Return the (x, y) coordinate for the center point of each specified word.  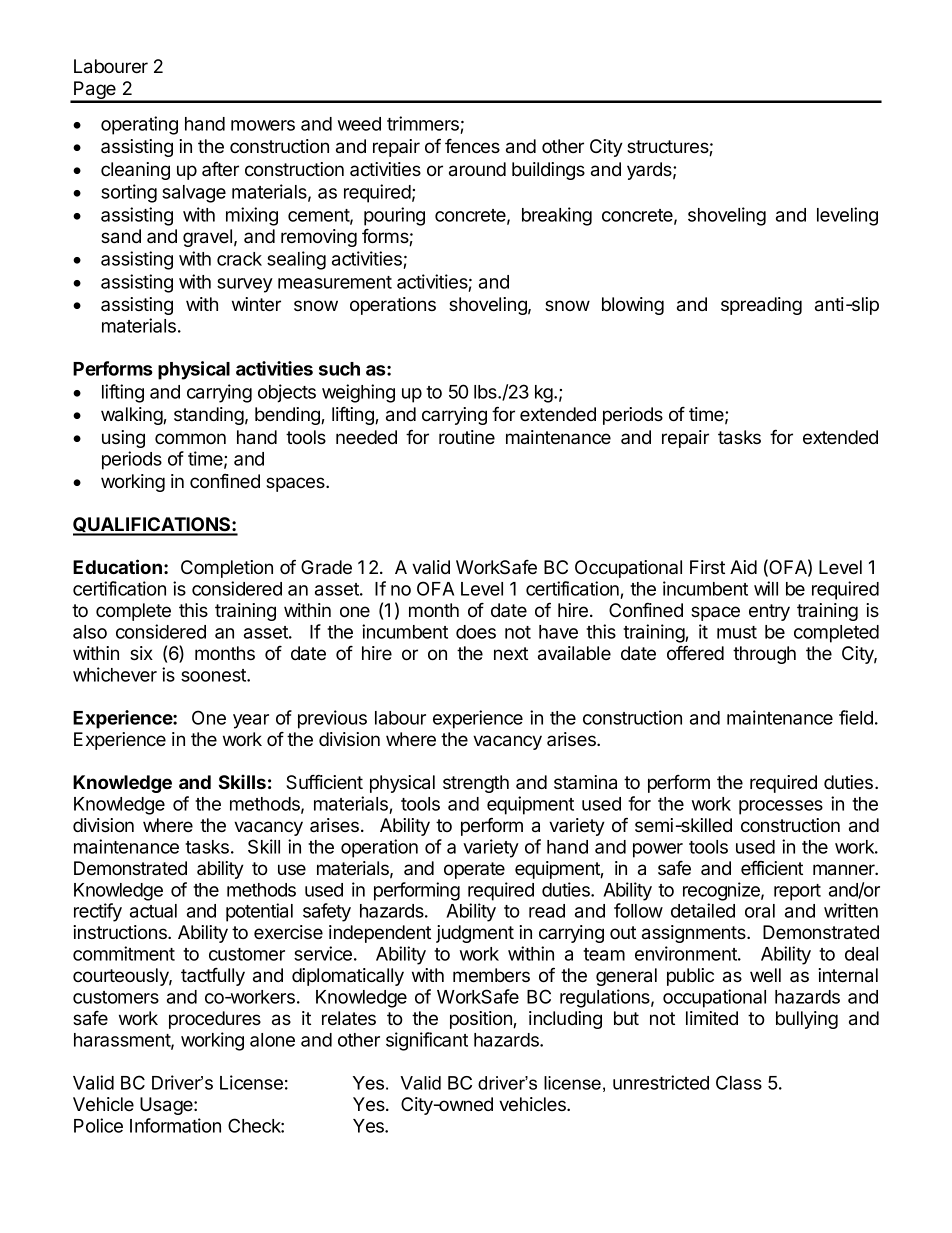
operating (139, 125)
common (190, 439)
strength (476, 784)
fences (472, 146)
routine (467, 437)
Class (739, 1082)
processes (781, 807)
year (251, 721)
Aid (743, 567)
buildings (548, 171)
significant (427, 1041)
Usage (167, 1106)
